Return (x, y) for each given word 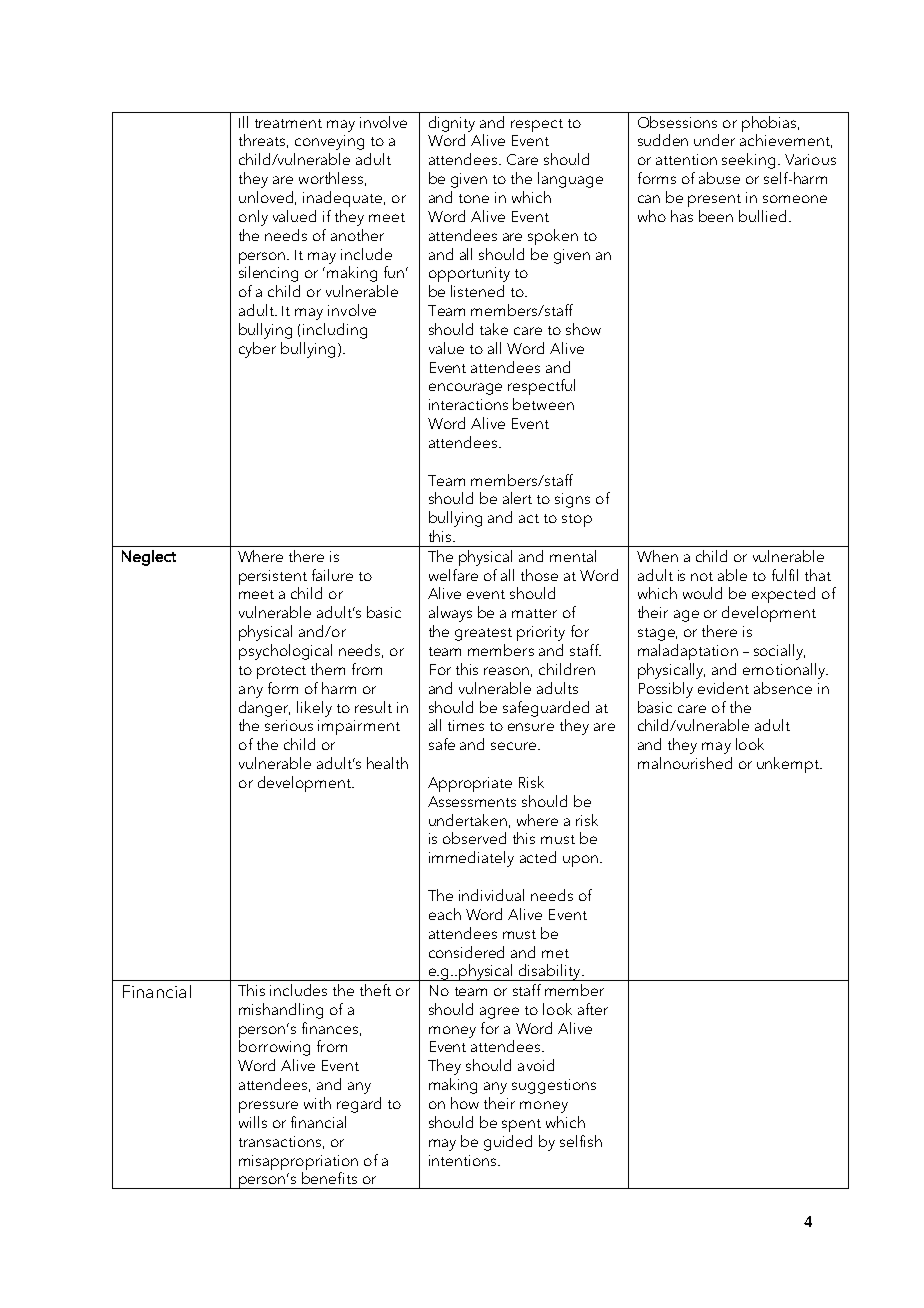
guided (508, 1143)
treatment (288, 123)
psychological (285, 652)
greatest (483, 634)
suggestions (554, 1086)
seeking (748, 161)
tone (474, 198)
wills (253, 1122)
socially (779, 652)
